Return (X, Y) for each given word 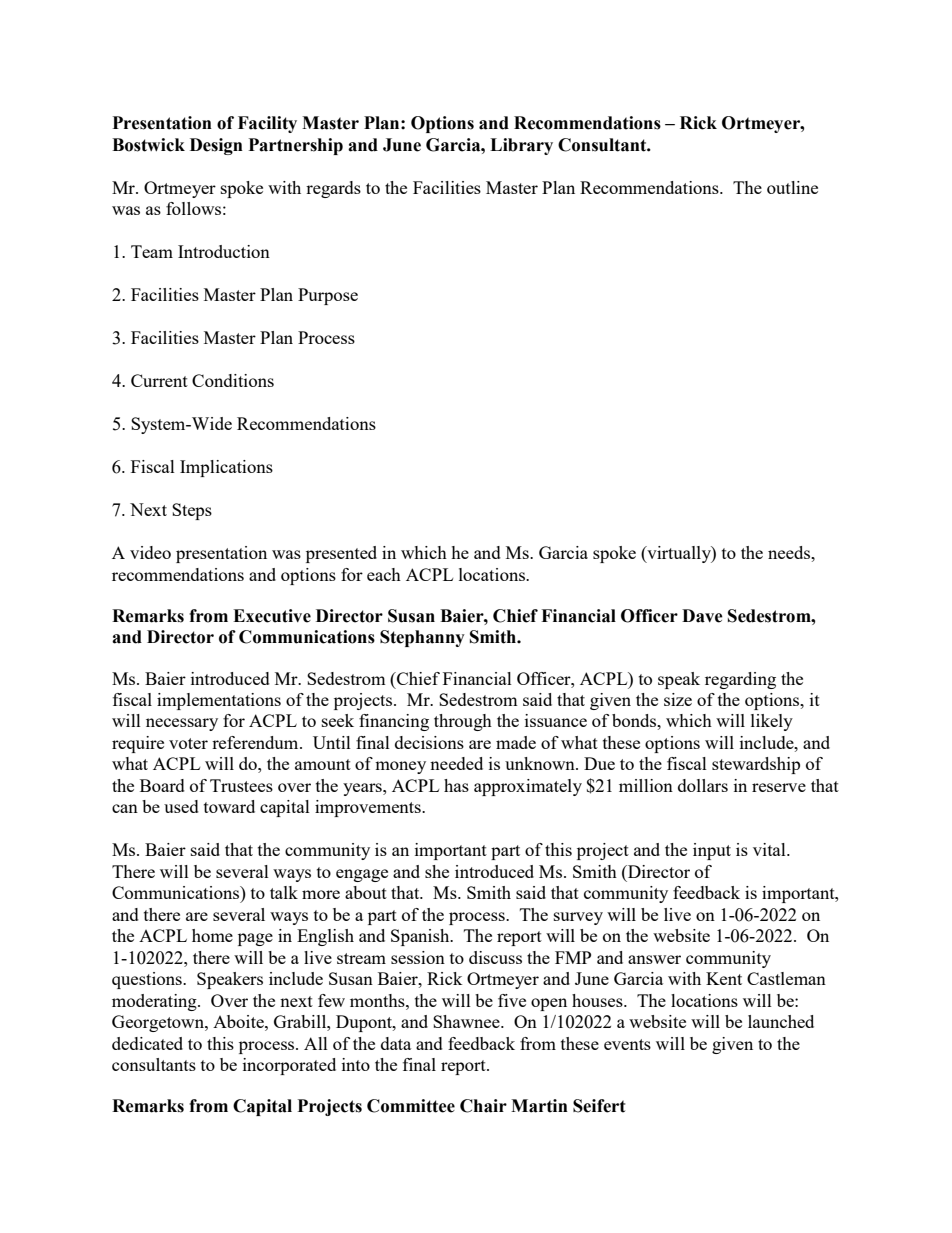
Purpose (328, 296)
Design (216, 146)
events (627, 1044)
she (437, 871)
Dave (702, 616)
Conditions (233, 380)
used (181, 806)
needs (790, 552)
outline (792, 187)
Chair (483, 1106)
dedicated (147, 1043)
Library (521, 146)
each (384, 574)
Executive (272, 616)
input (712, 851)
